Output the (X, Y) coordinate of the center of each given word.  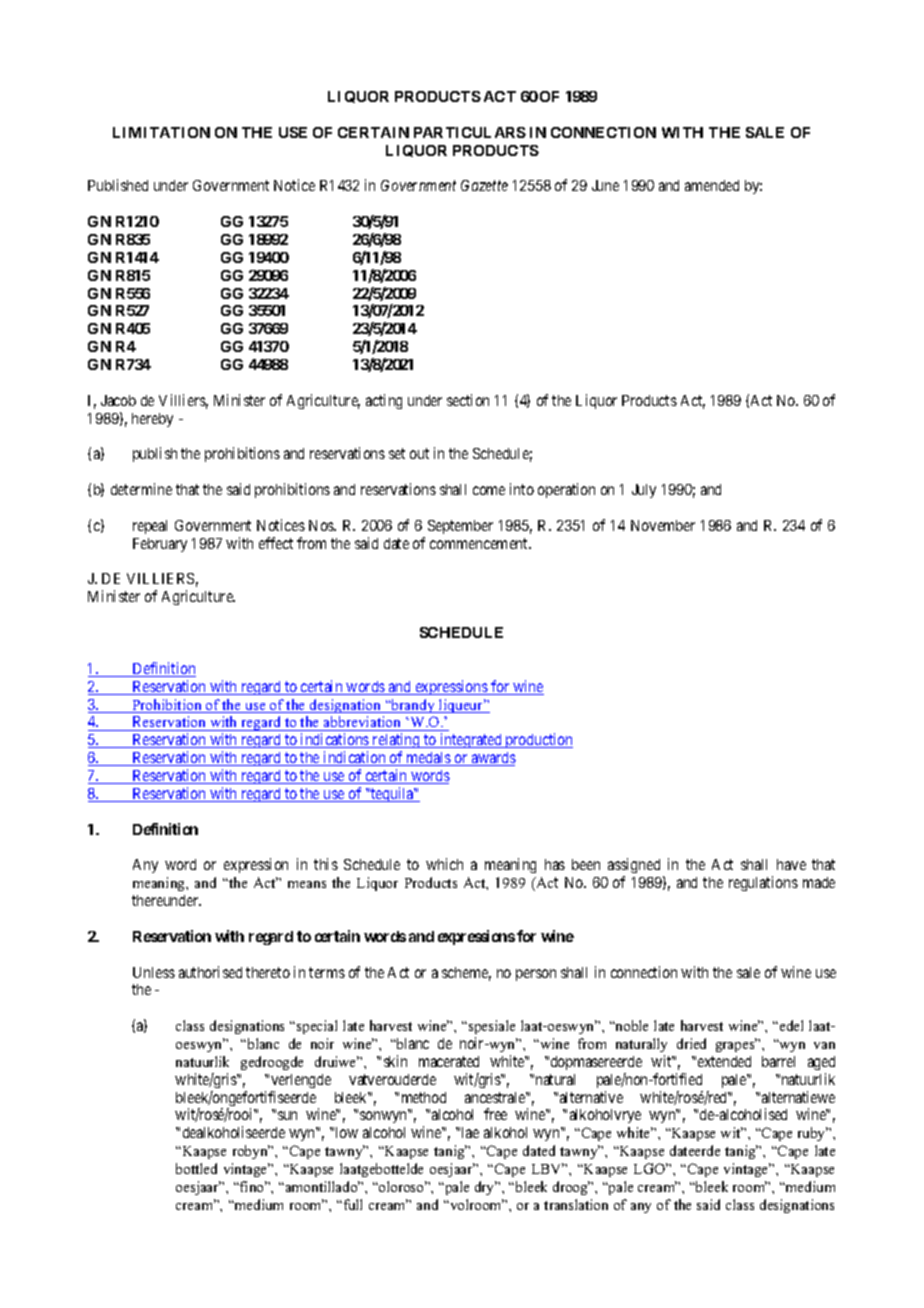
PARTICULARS (470, 132)
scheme (466, 974)
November (663, 525)
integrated (471, 740)
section (468, 400)
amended (712, 185)
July (644, 491)
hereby (152, 420)
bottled (196, 1168)
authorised (210, 972)
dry (486, 1188)
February (160, 545)
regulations (763, 883)
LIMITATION (161, 132)
